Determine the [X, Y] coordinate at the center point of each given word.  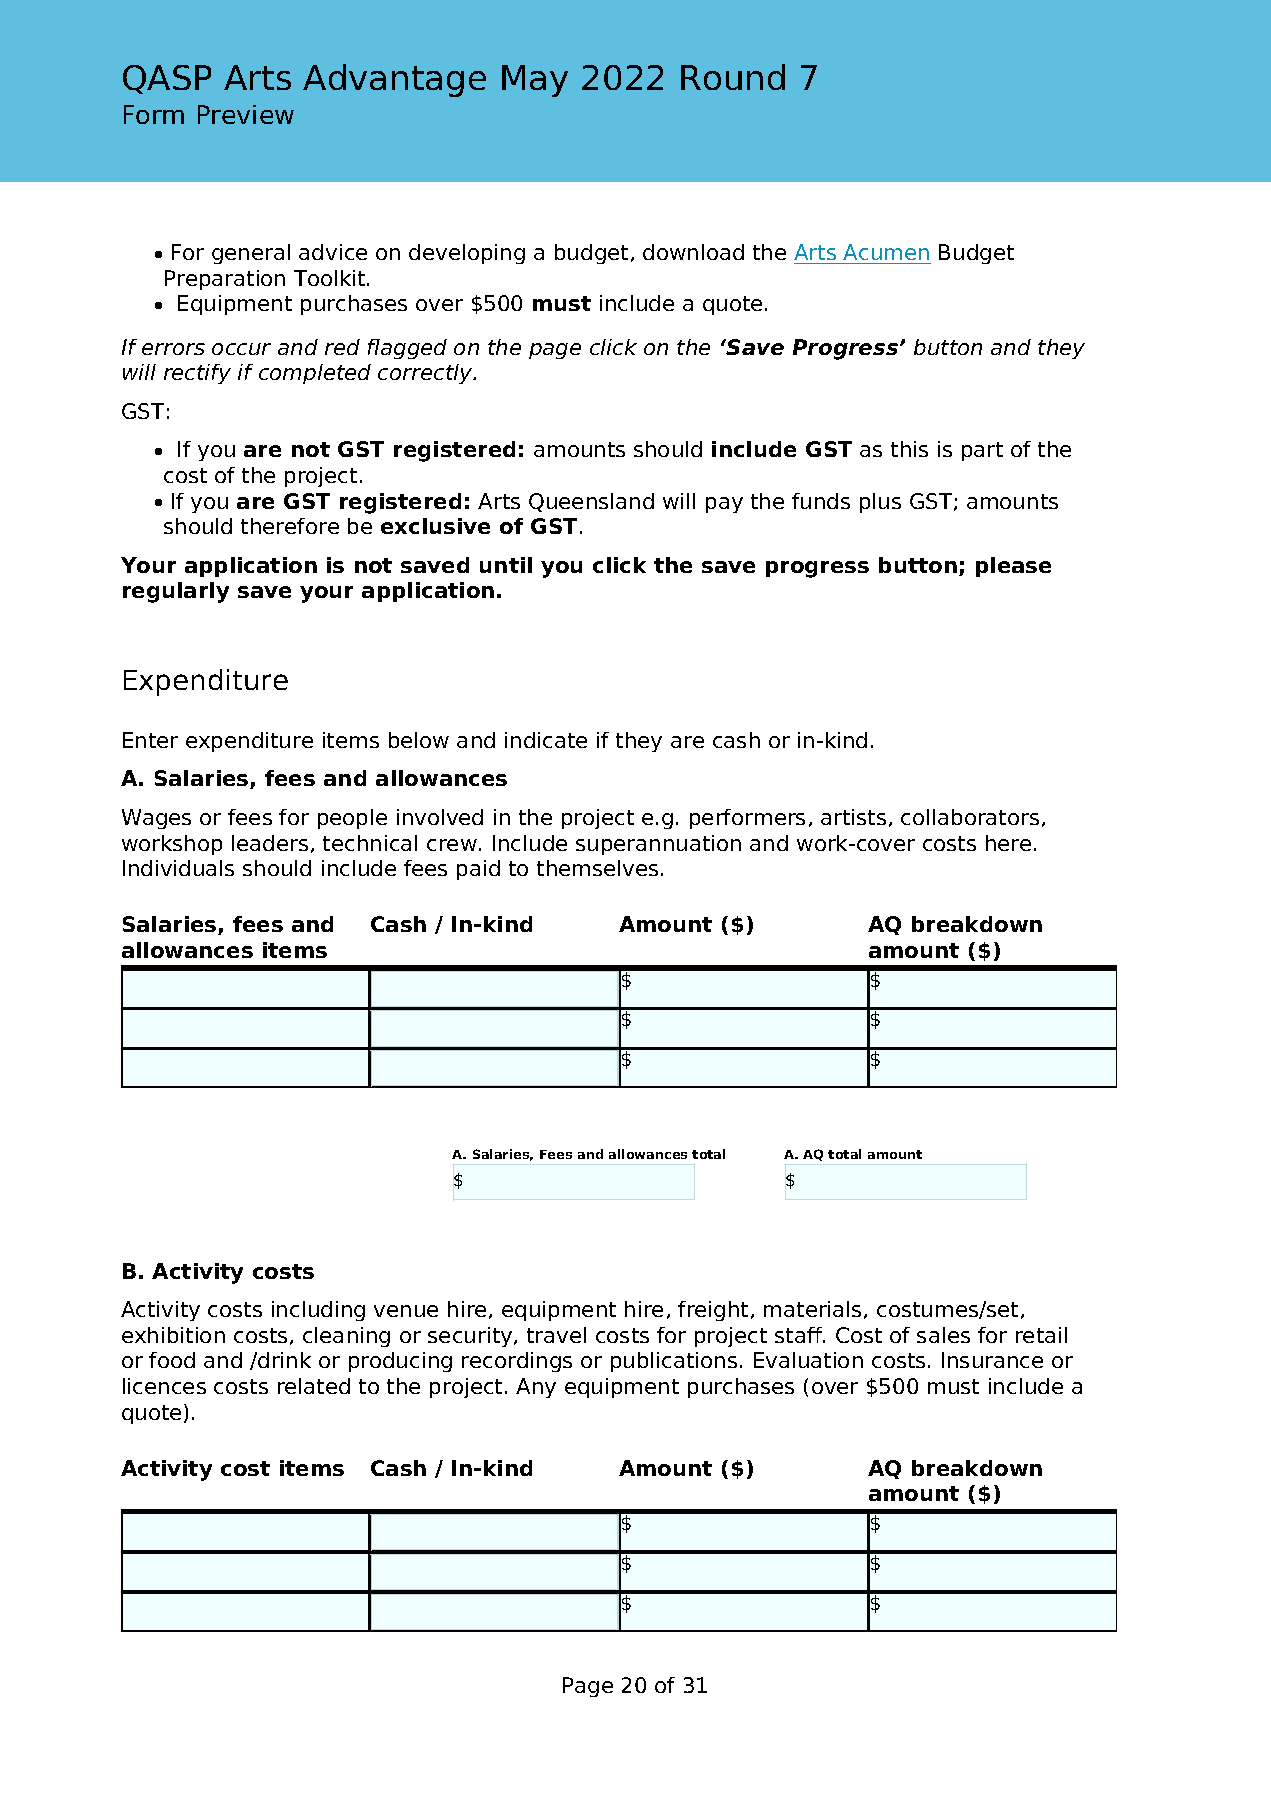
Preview [246, 114]
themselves [597, 868]
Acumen [886, 252]
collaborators [970, 817]
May [535, 81]
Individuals [178, 868]
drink [283, 1360]
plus [880, 503]
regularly [176, 592]
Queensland [591, 502]
